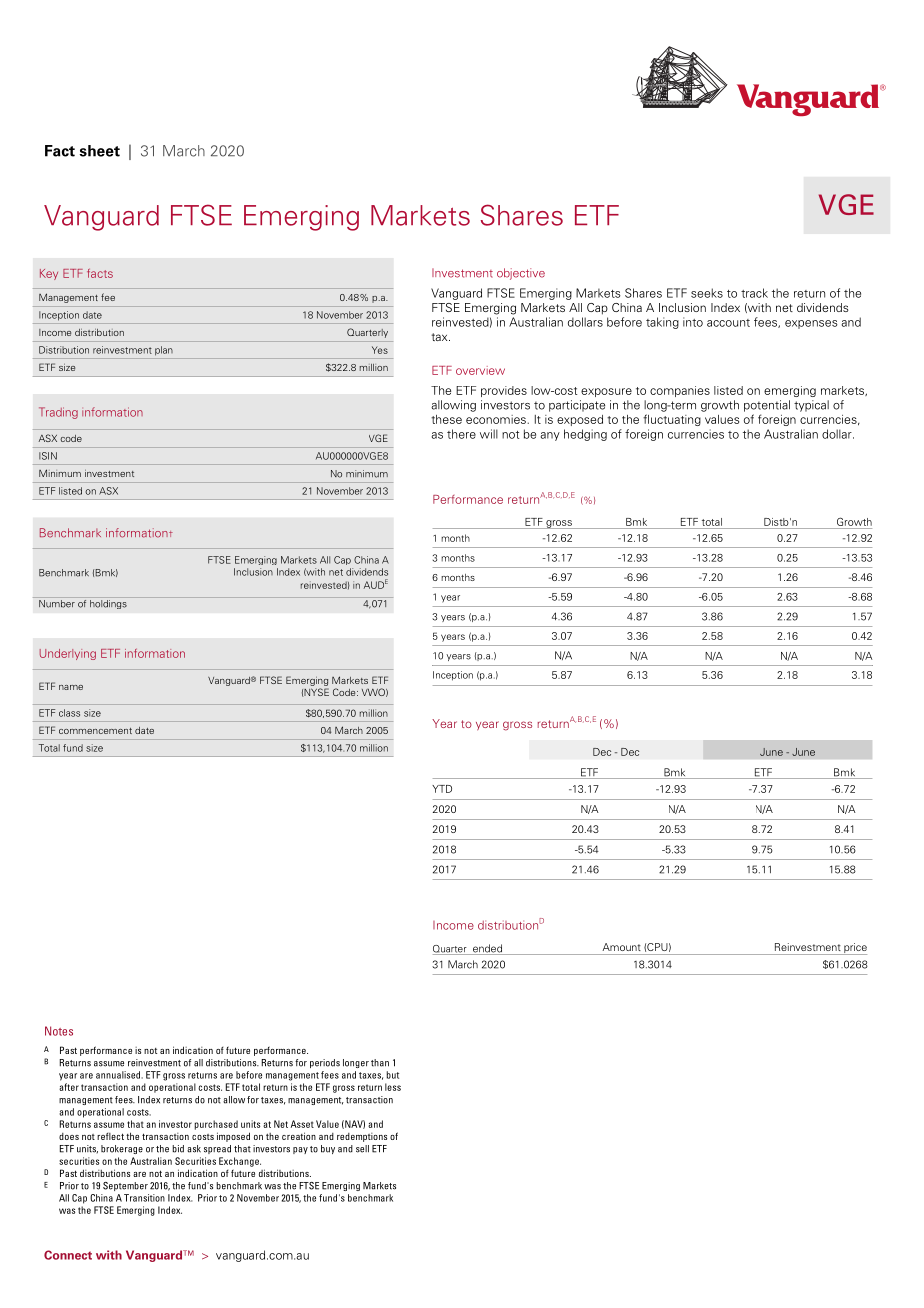 The width and height of the screenshot is (924, 1308). I want to click on fluctuating, so click(672, 420).
